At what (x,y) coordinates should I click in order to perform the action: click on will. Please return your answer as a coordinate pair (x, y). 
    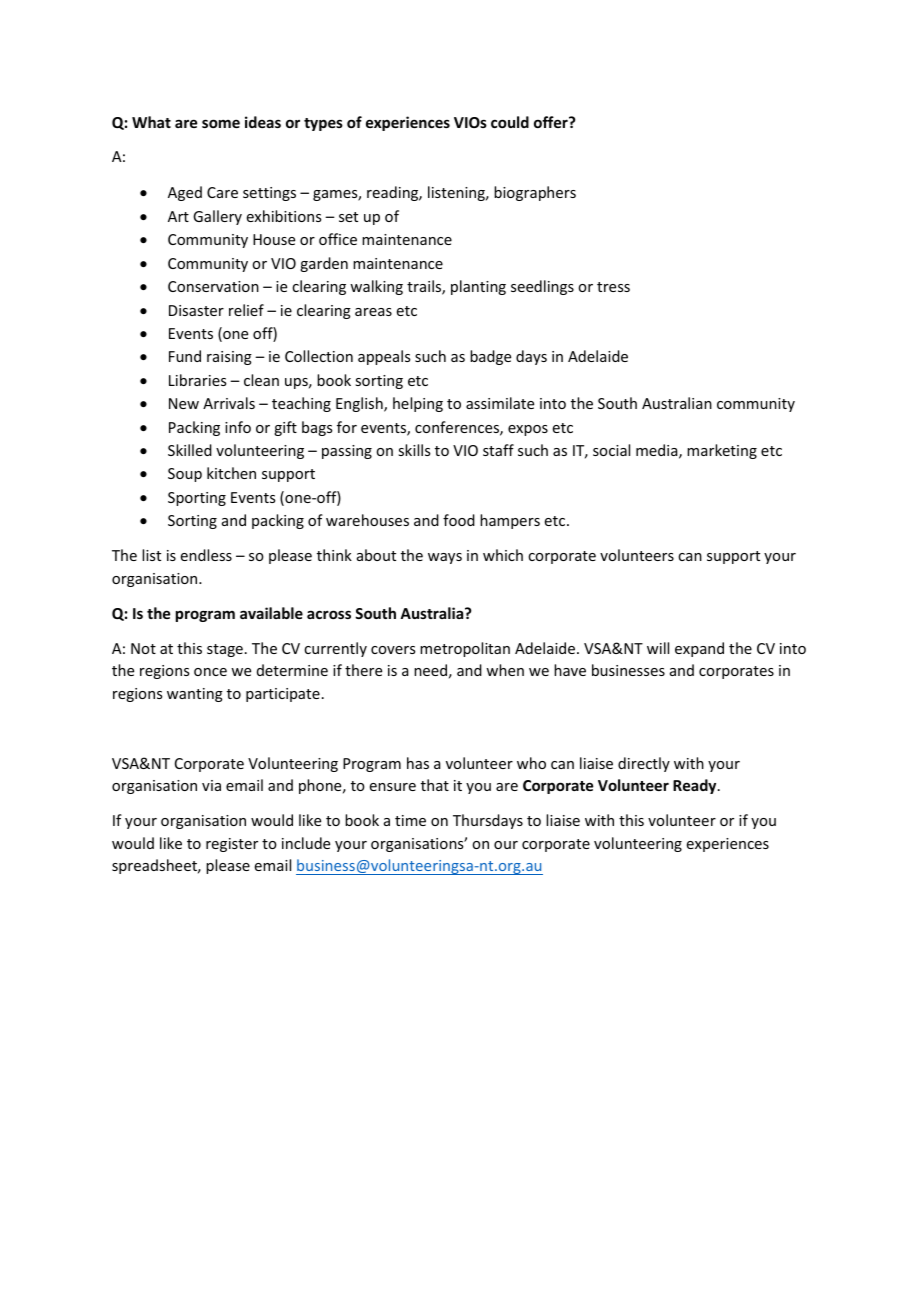
    Looking at the image, I should click on (658, 648).
